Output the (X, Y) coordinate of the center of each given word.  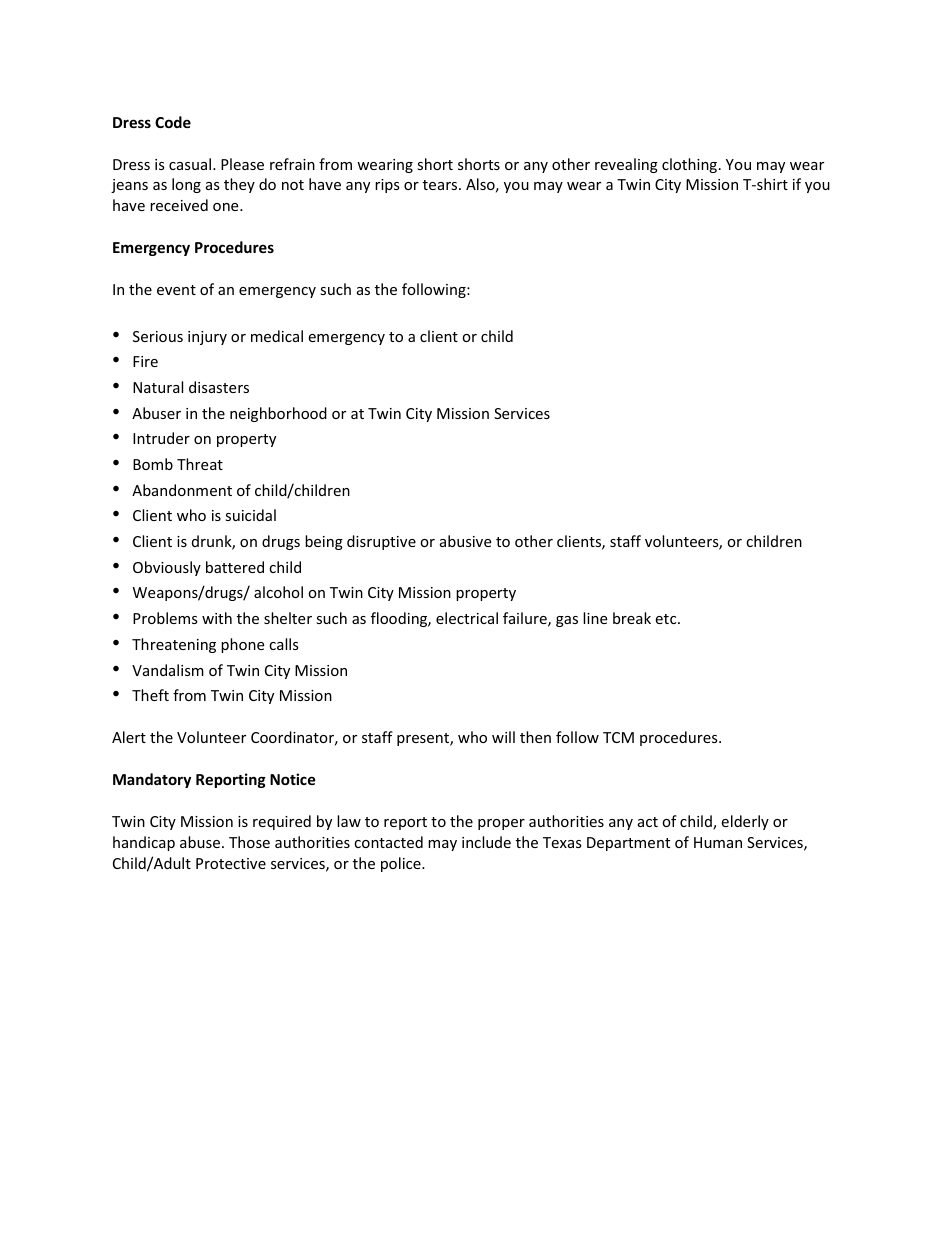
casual (190, 164)
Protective (231, 863)
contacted (388, 842)
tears (441, 185)
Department (628, 844)
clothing (691, 165)
